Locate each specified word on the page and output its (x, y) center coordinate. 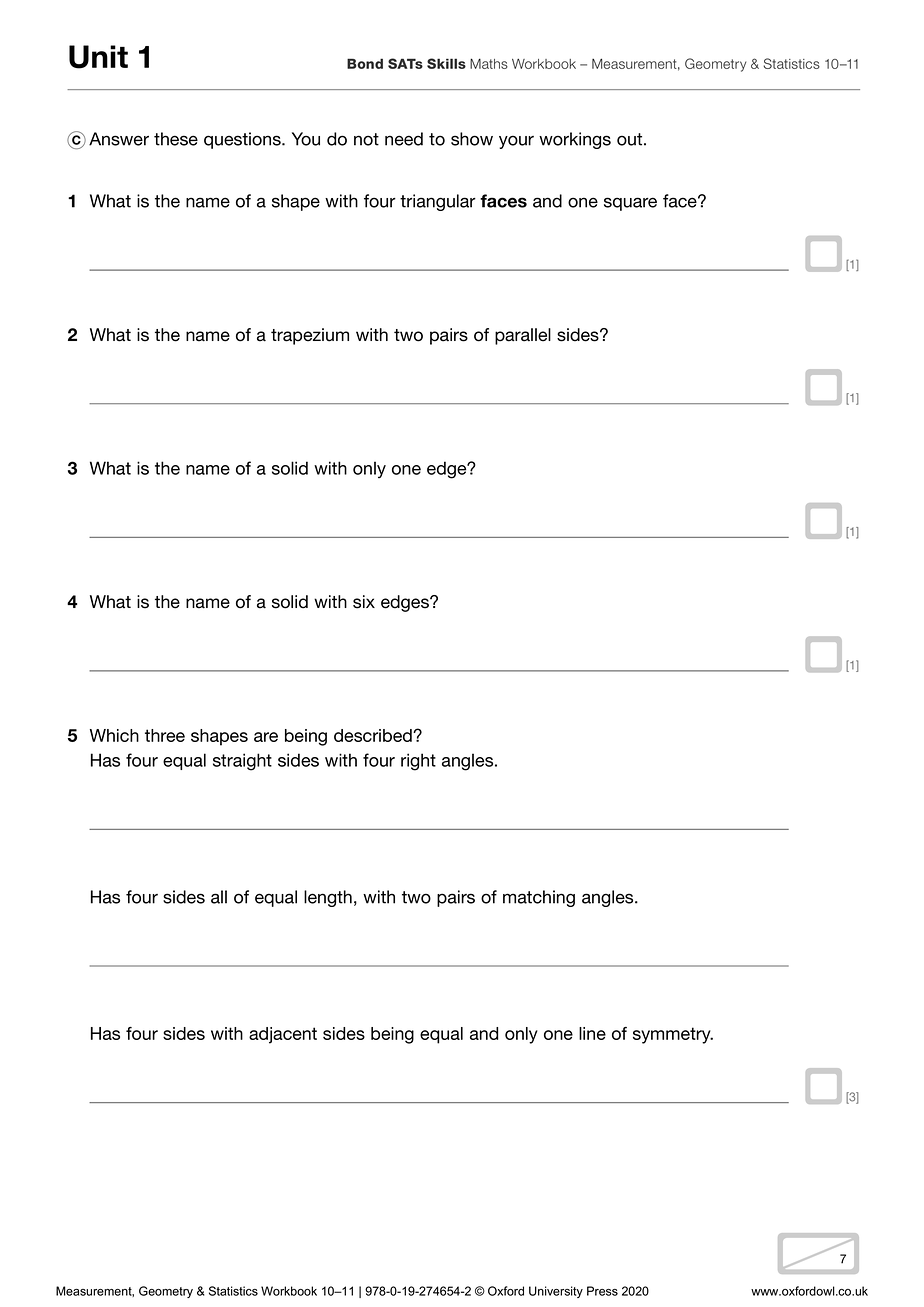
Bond (365, 63)
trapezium (310, 336)
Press (602, 1291)
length (328, 898)
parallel (523, 336)
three (165, 735)
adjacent (283, 1035)
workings (575, 140)
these (176, 139)
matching (539, 898)
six (364, 602)
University (556, 1292)
